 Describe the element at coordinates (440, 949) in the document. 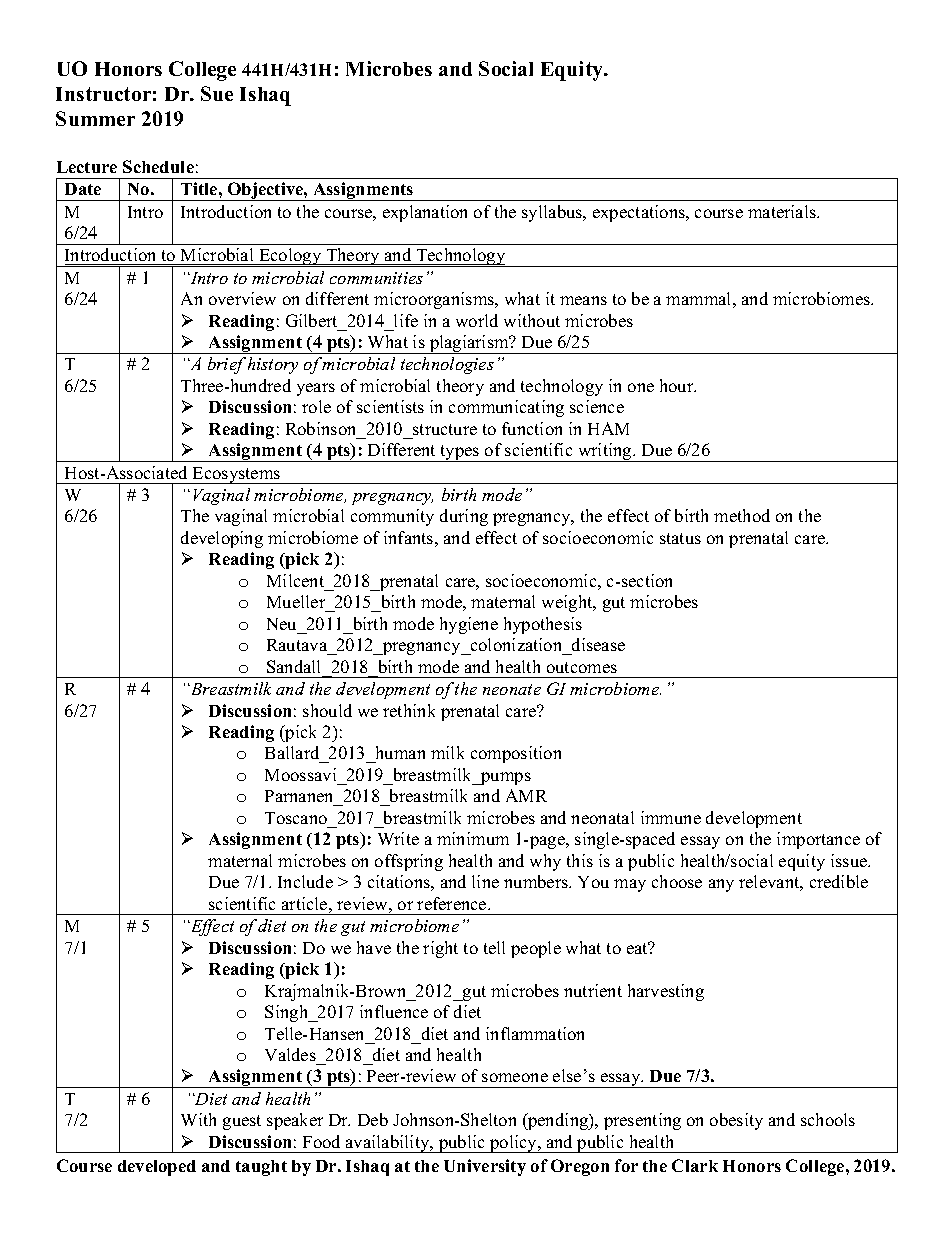

I see `right` at that location.
